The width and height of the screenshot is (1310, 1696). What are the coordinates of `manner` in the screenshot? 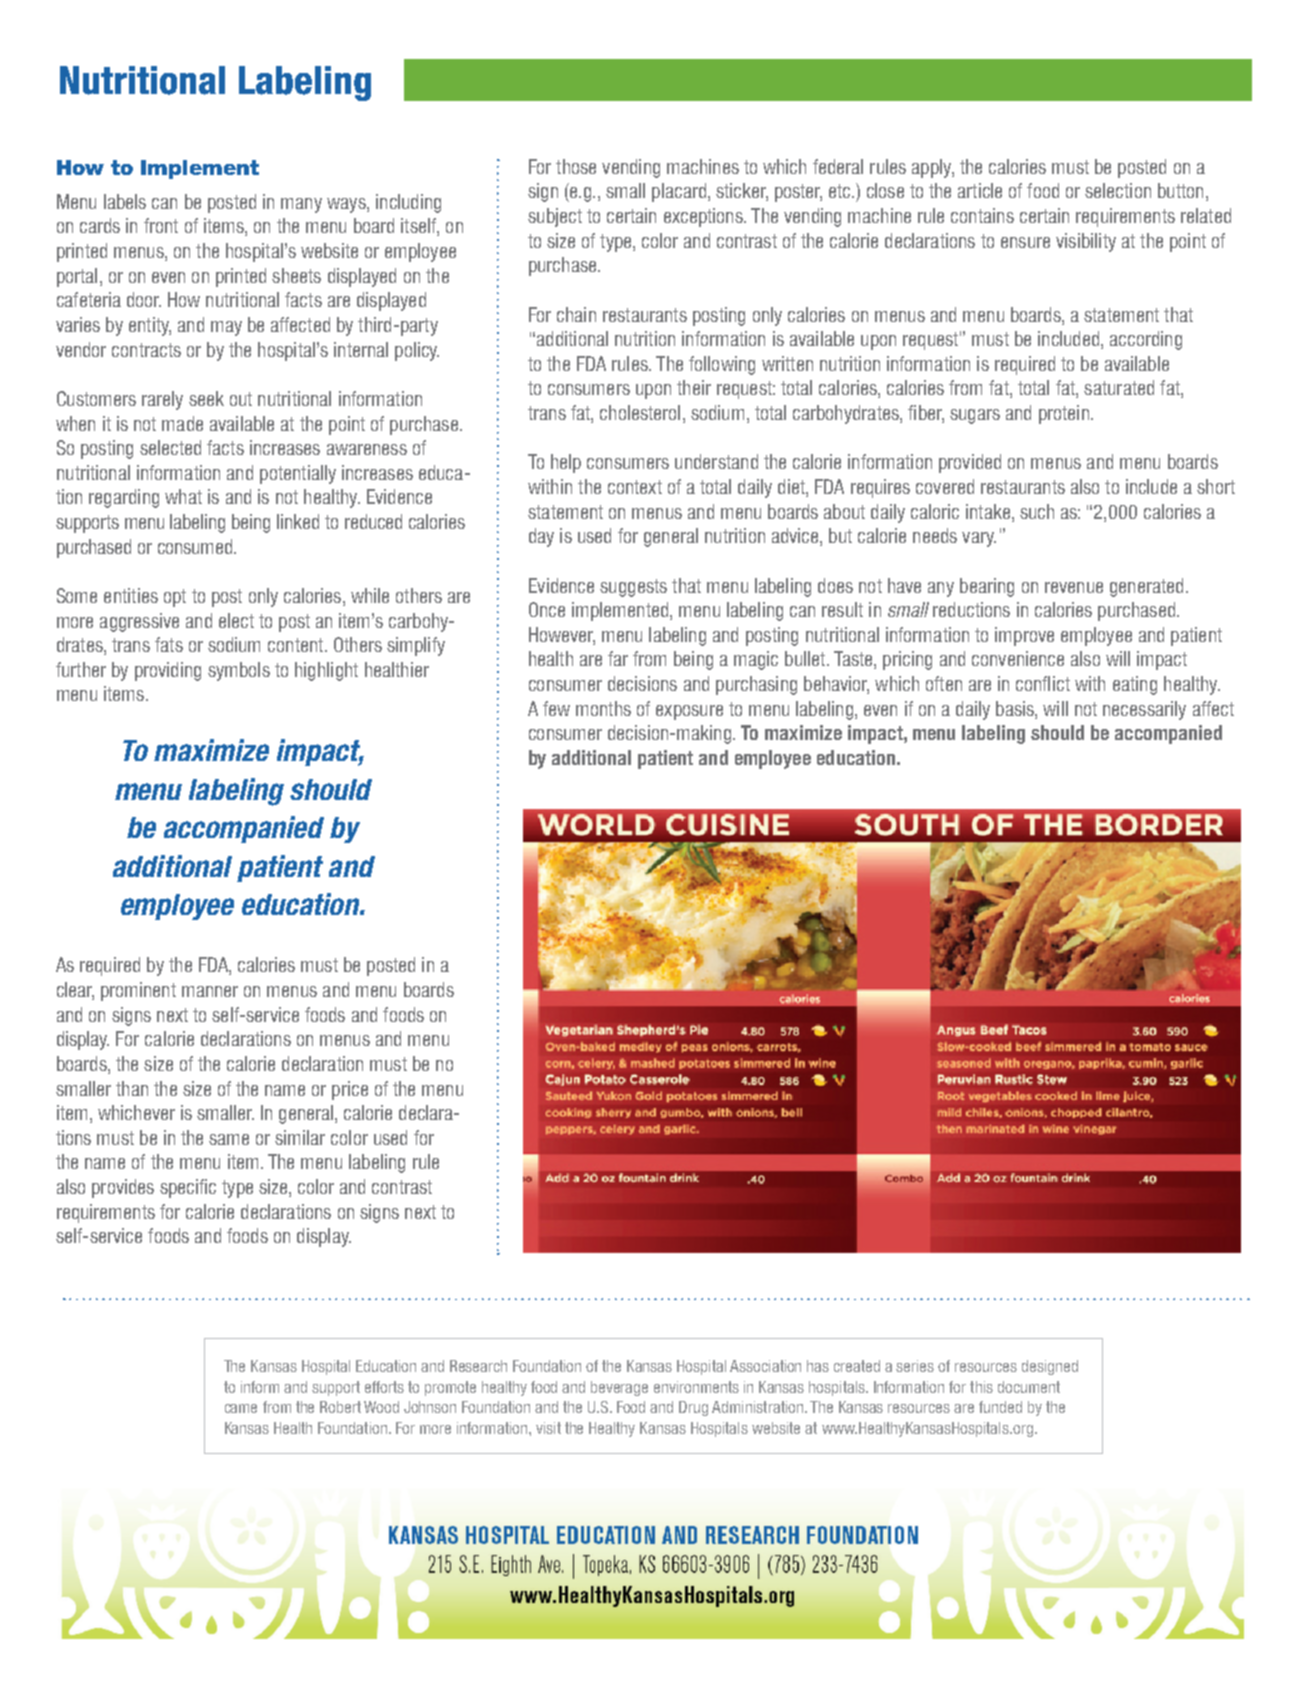 It's located at (210, 991).
